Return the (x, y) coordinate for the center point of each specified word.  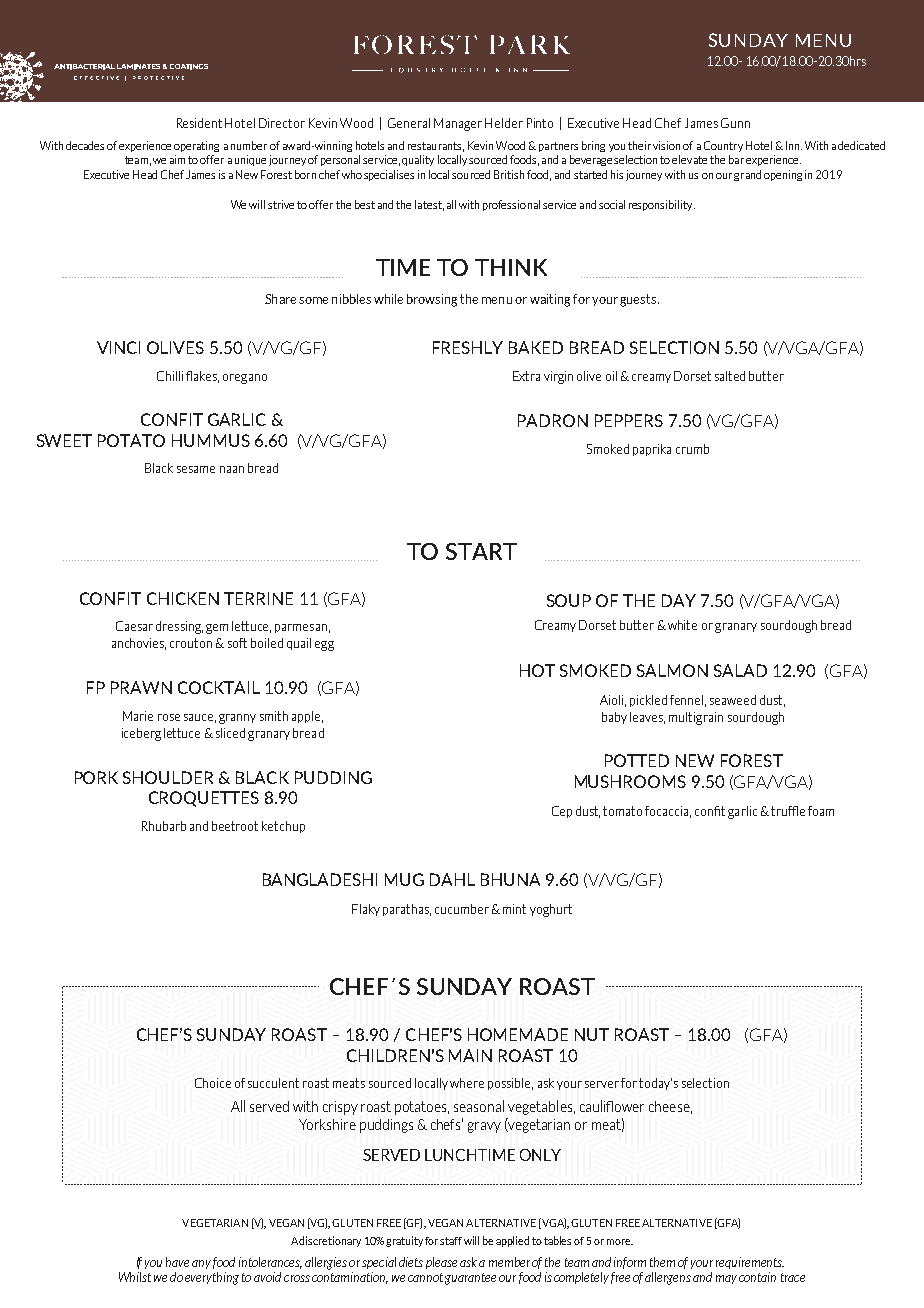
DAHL (452, 879)
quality (418, 160)
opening (783, 175)
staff (451, 1241)
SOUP (569, 600)
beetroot (235, 826)
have (177, 1262)
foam (821, 811)
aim (177, 159)
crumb (692, 449)
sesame (196, 469)
